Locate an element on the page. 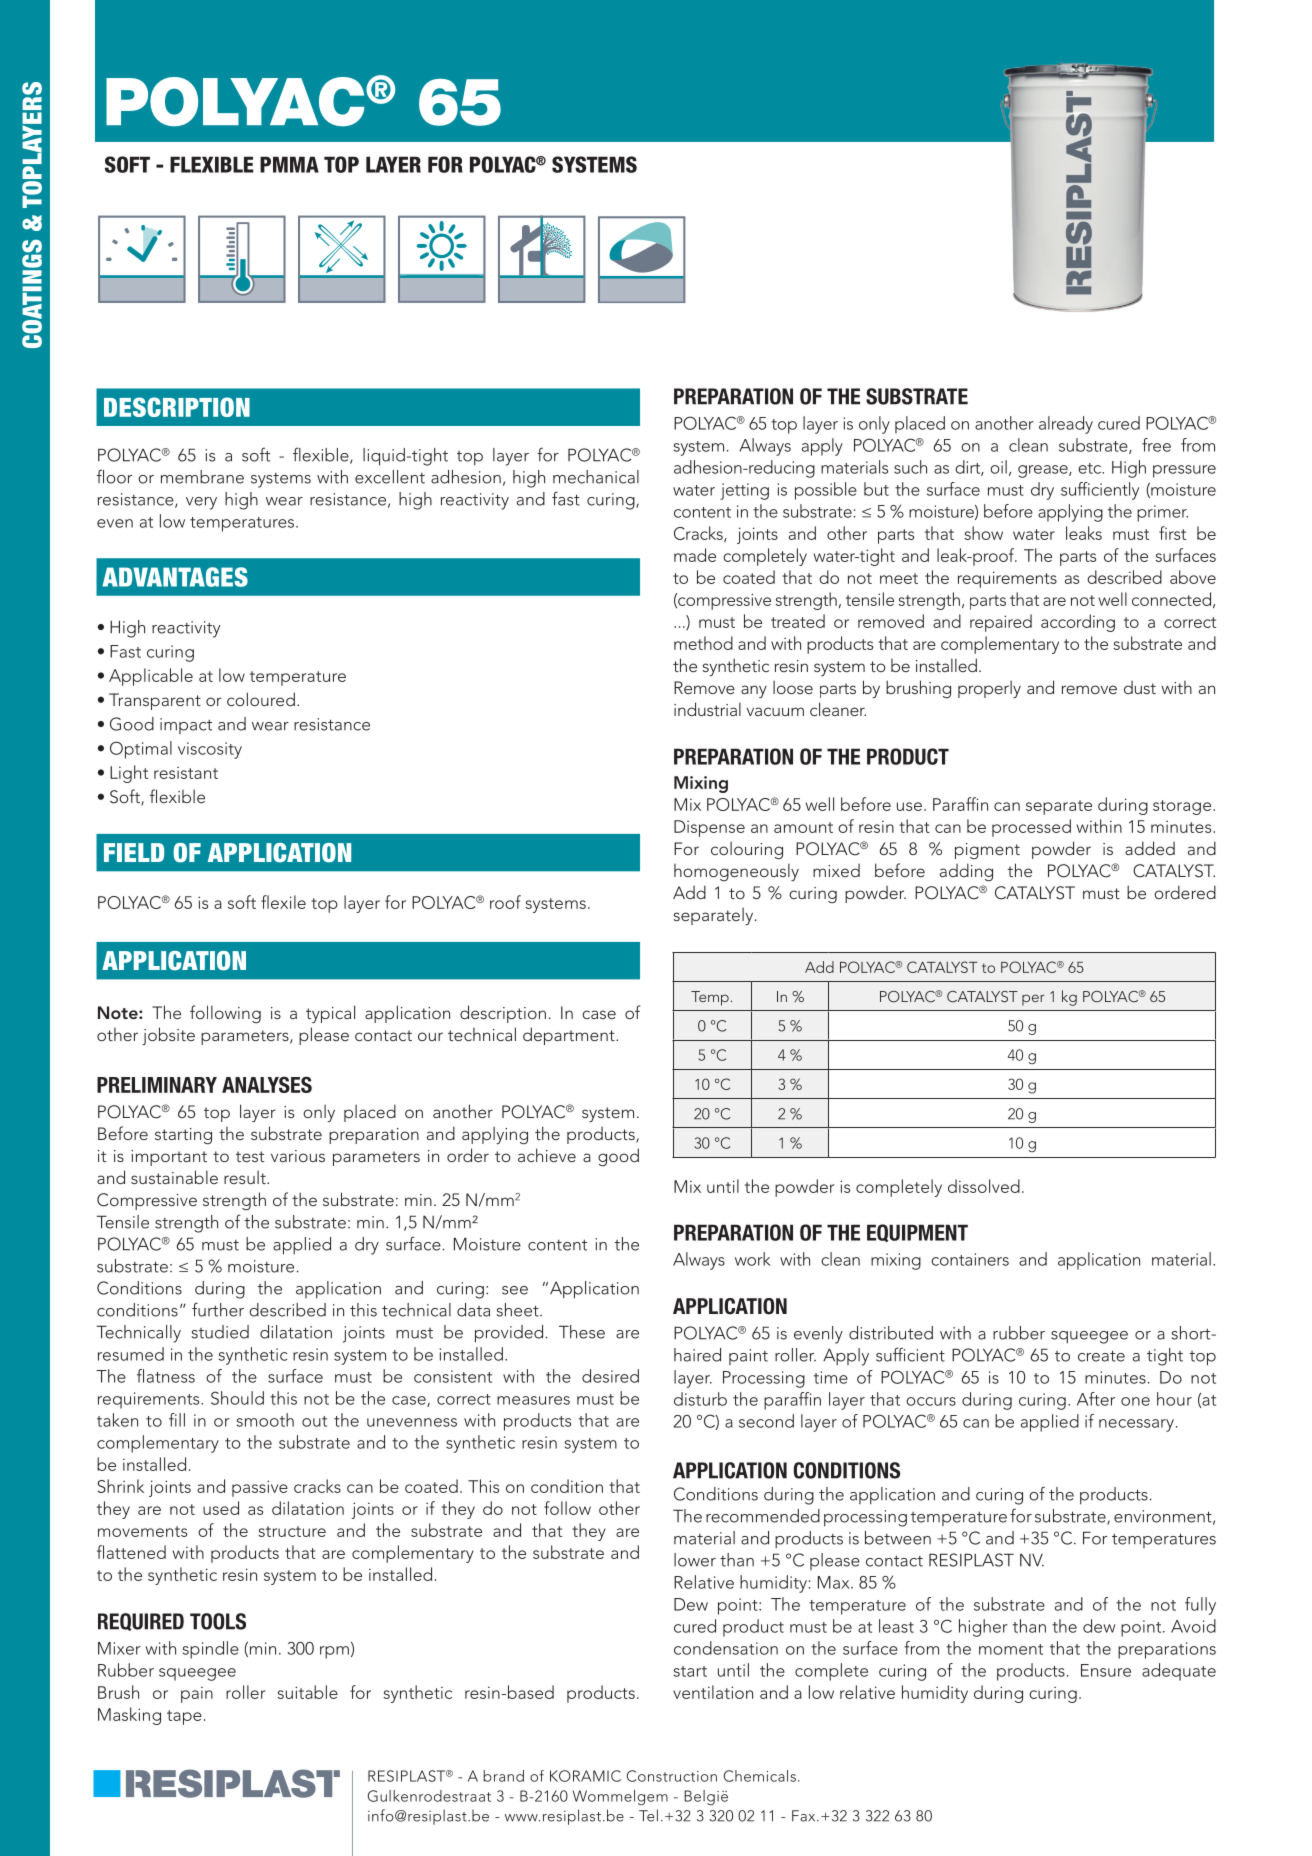 Image resolution: width=1312 pixels, height=1856 pixels. any is located at coordinates (754, 691).
